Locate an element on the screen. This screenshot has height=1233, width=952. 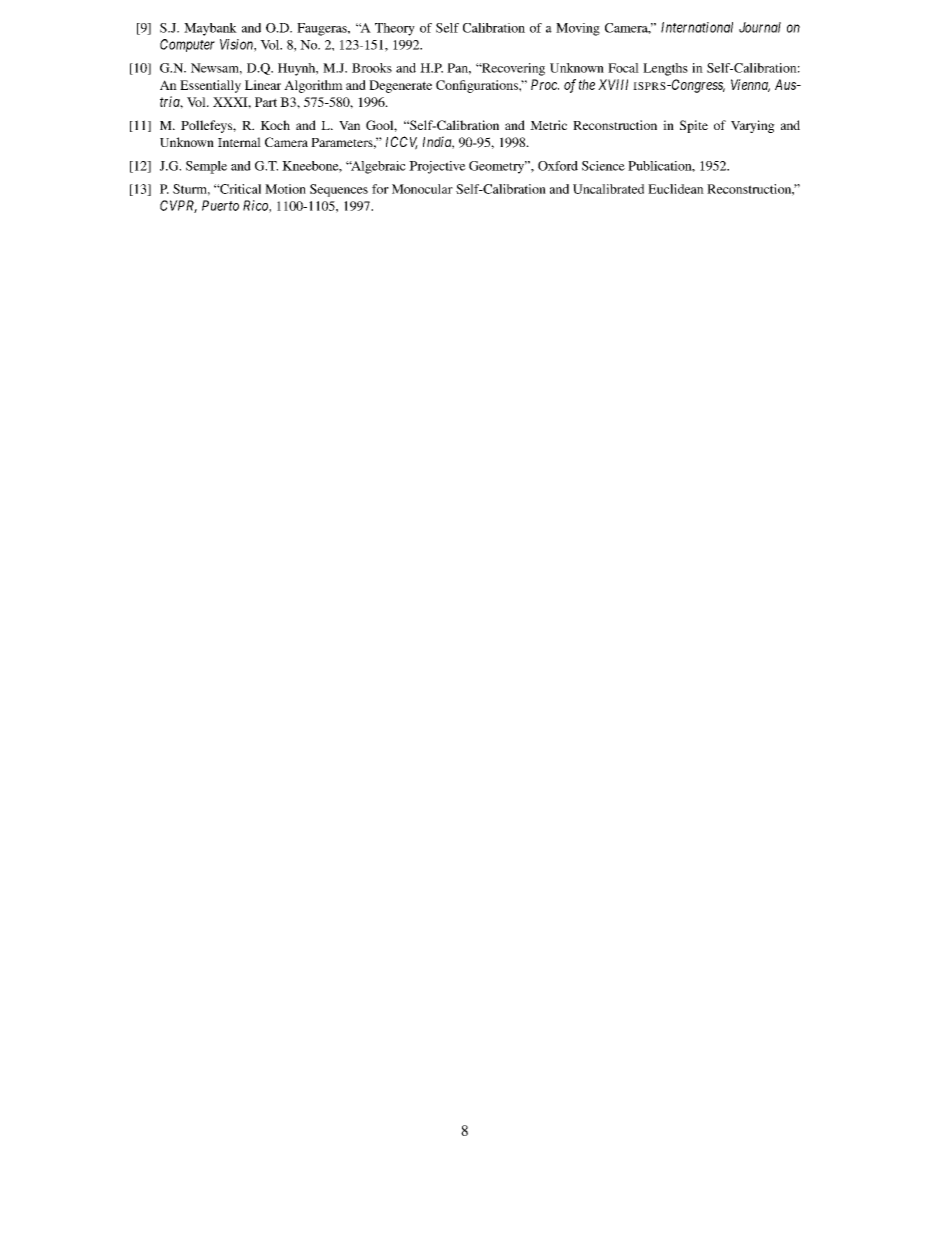
Configurations is located at coordinates (478, 86).
